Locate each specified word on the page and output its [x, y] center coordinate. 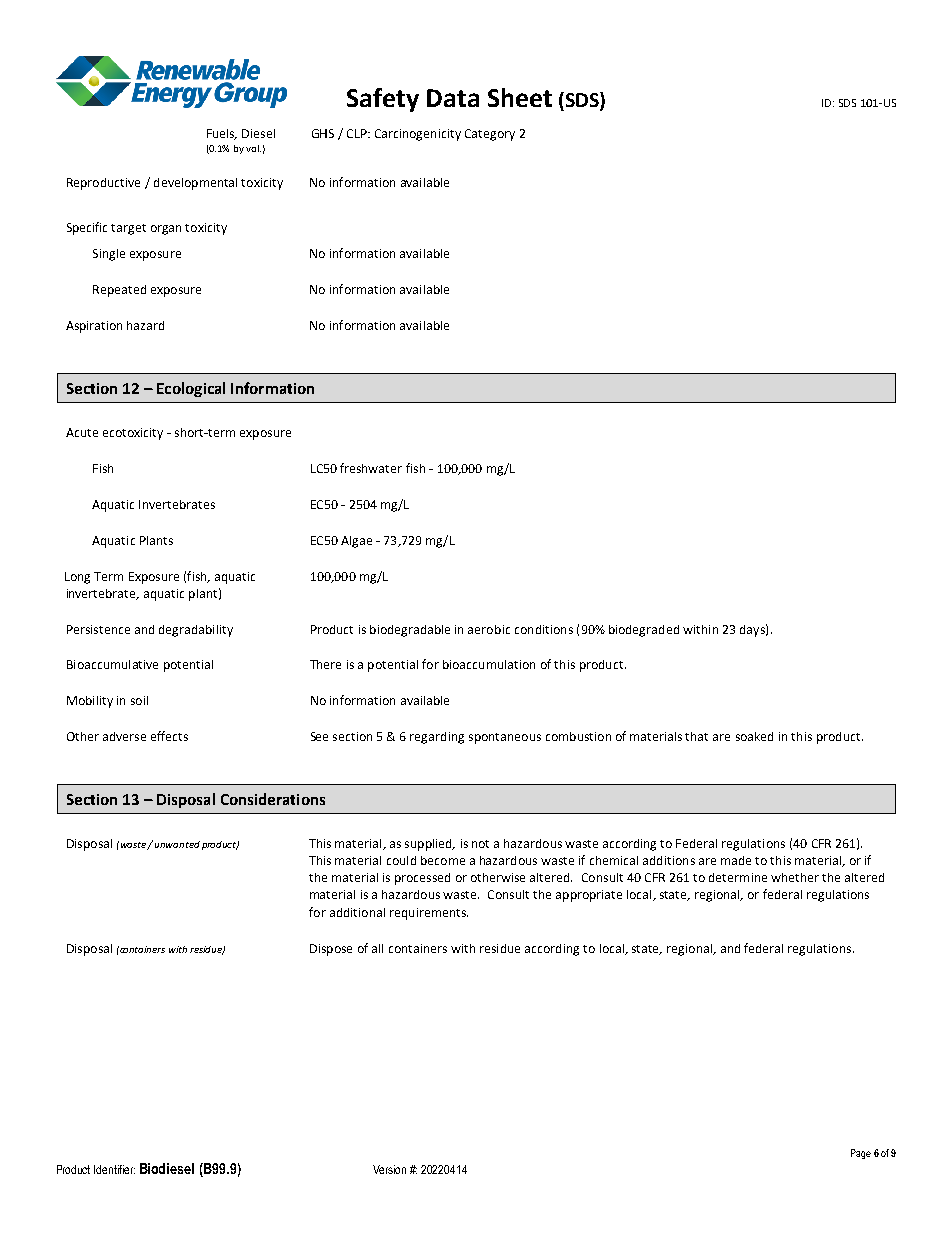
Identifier [114, 1169]
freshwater [371, 468]
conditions [544, 629]
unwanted [177, 844]
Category [490, 135]
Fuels [222, 134]
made [736, 860]
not [480, 844]
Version [389, 1169]
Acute [82, 432]
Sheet [520, 97]
